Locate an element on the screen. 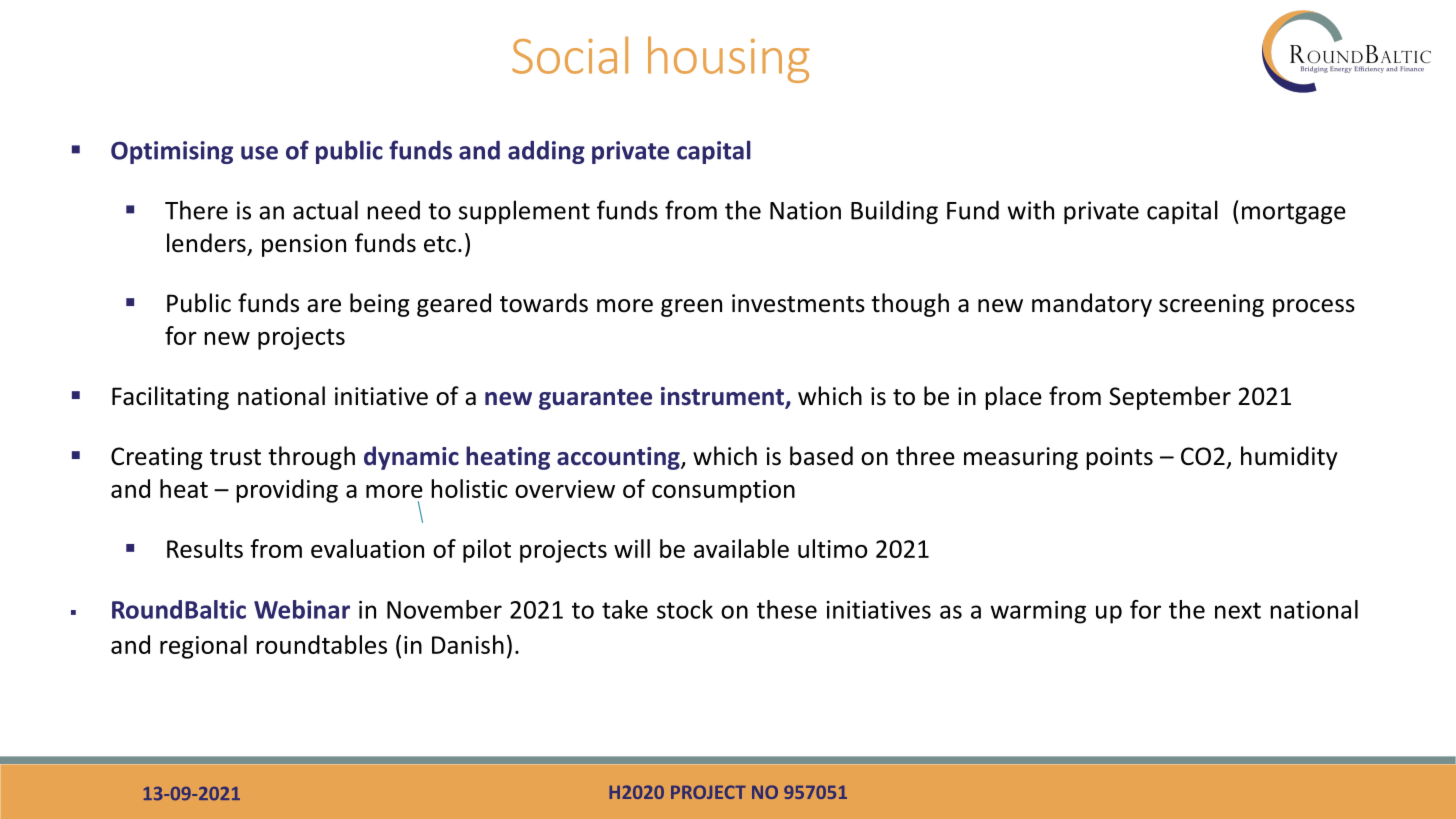 The width and height of the screenshot is (1456, 819). Webinar is located at coordinates (302, 609).
